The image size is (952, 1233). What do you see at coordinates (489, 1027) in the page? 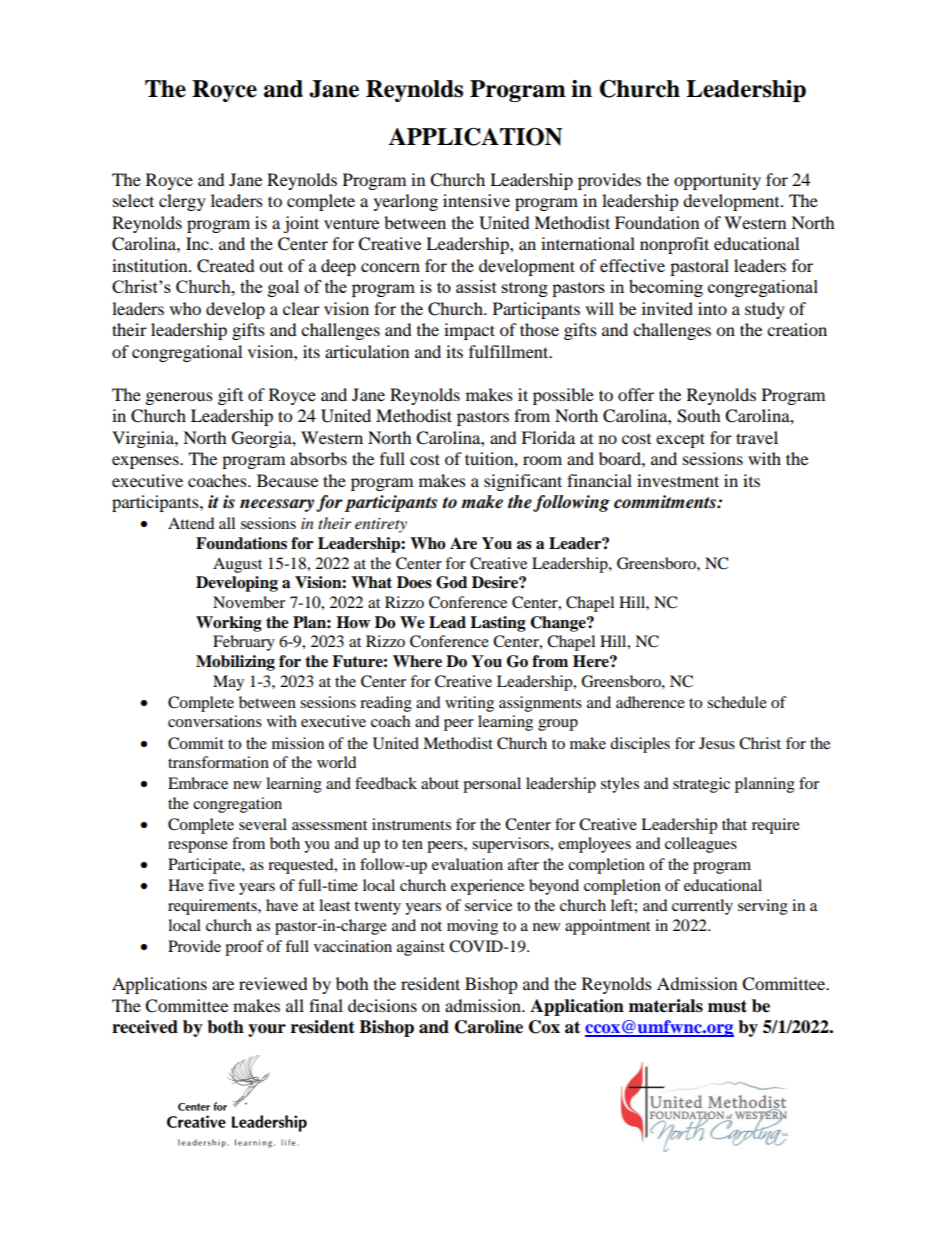
I see `Caroline` at bounding box center [489, 1027].
